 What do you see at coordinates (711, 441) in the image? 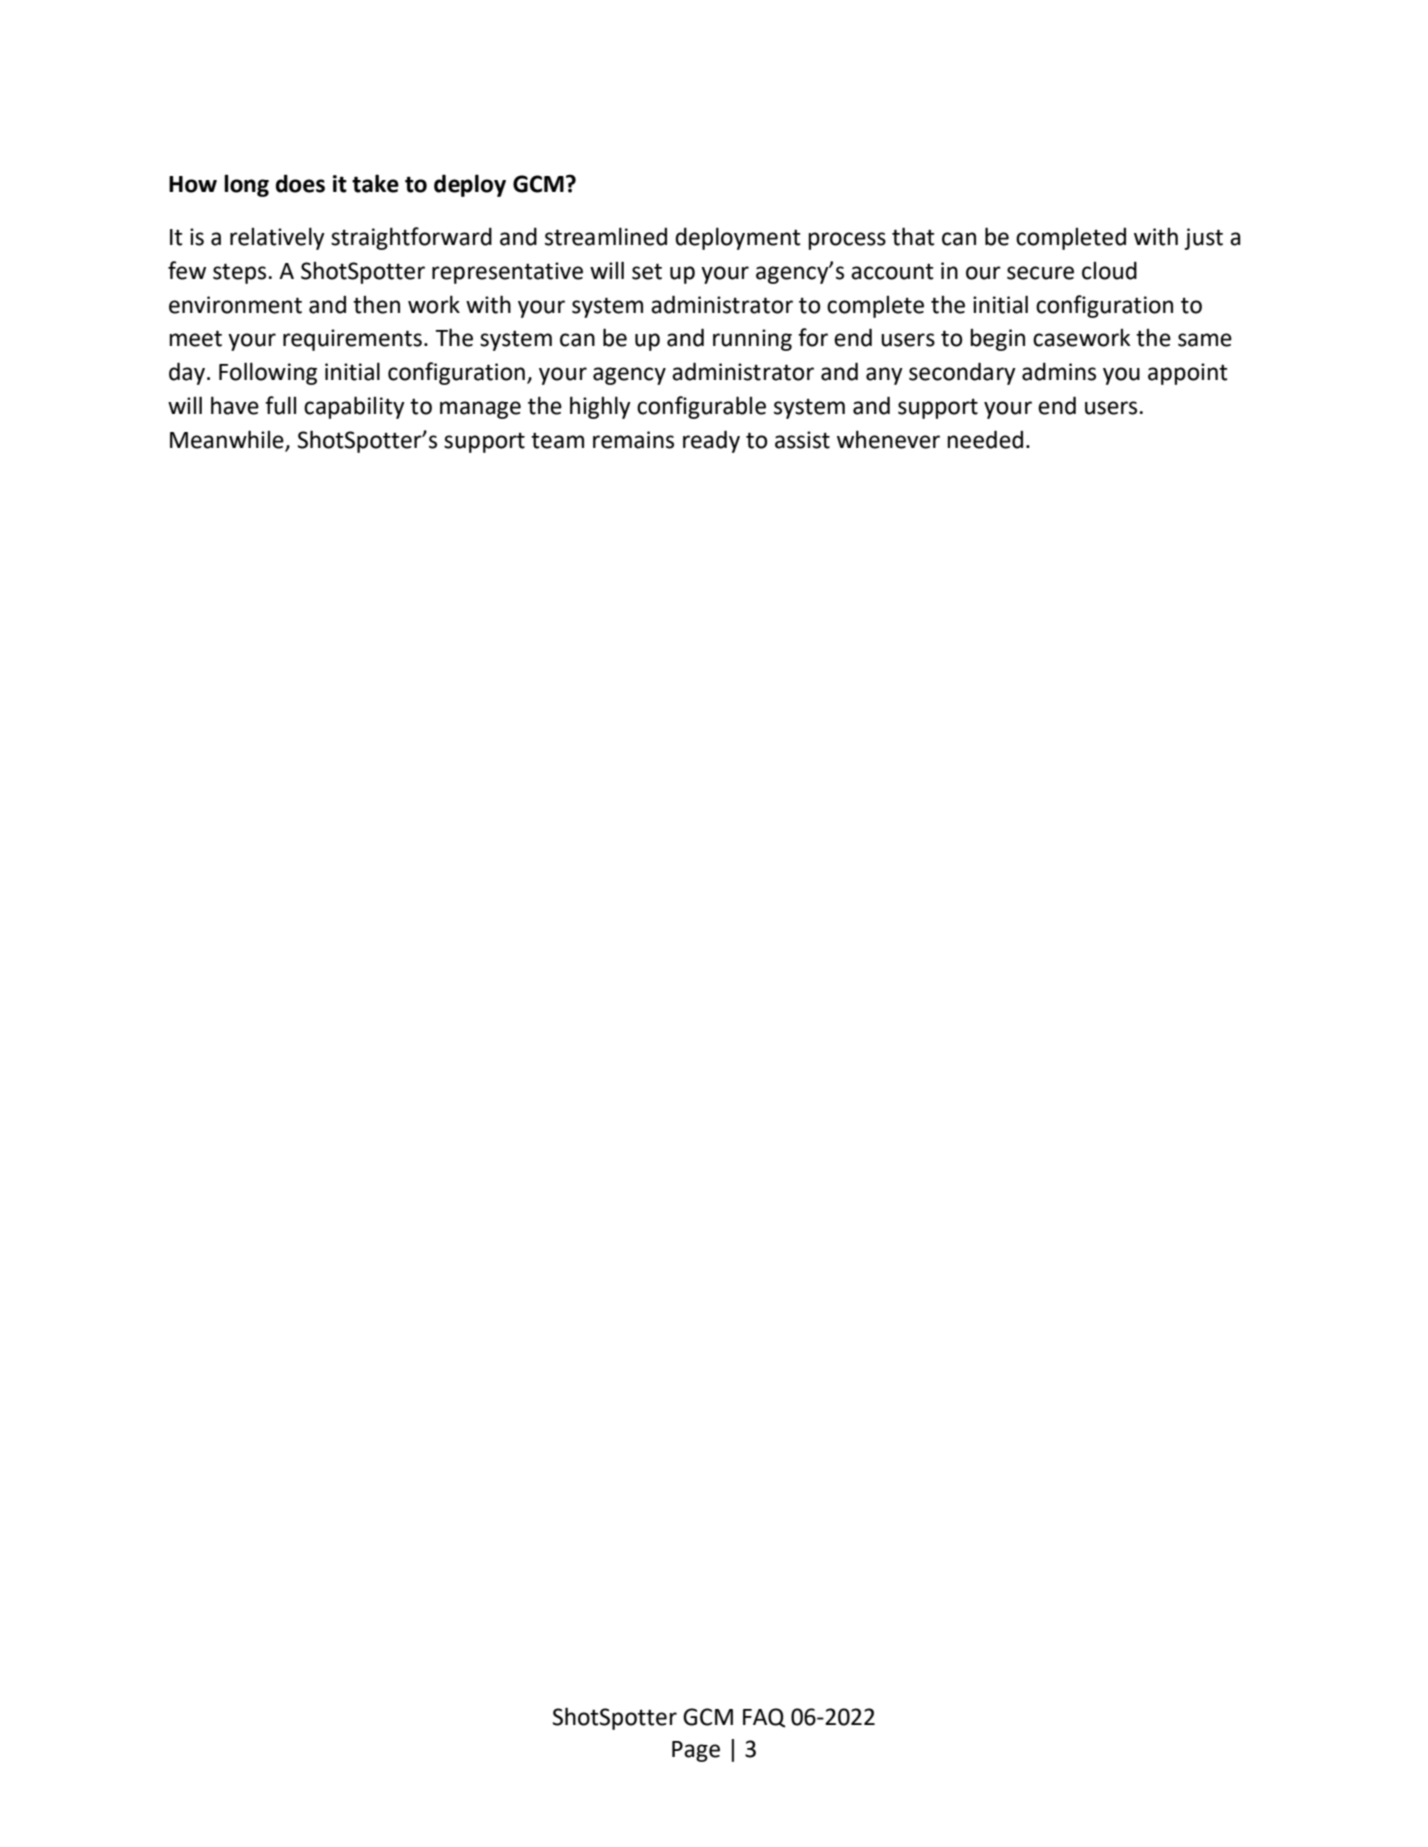
I see `ready` at bounding box center [711, 441].
